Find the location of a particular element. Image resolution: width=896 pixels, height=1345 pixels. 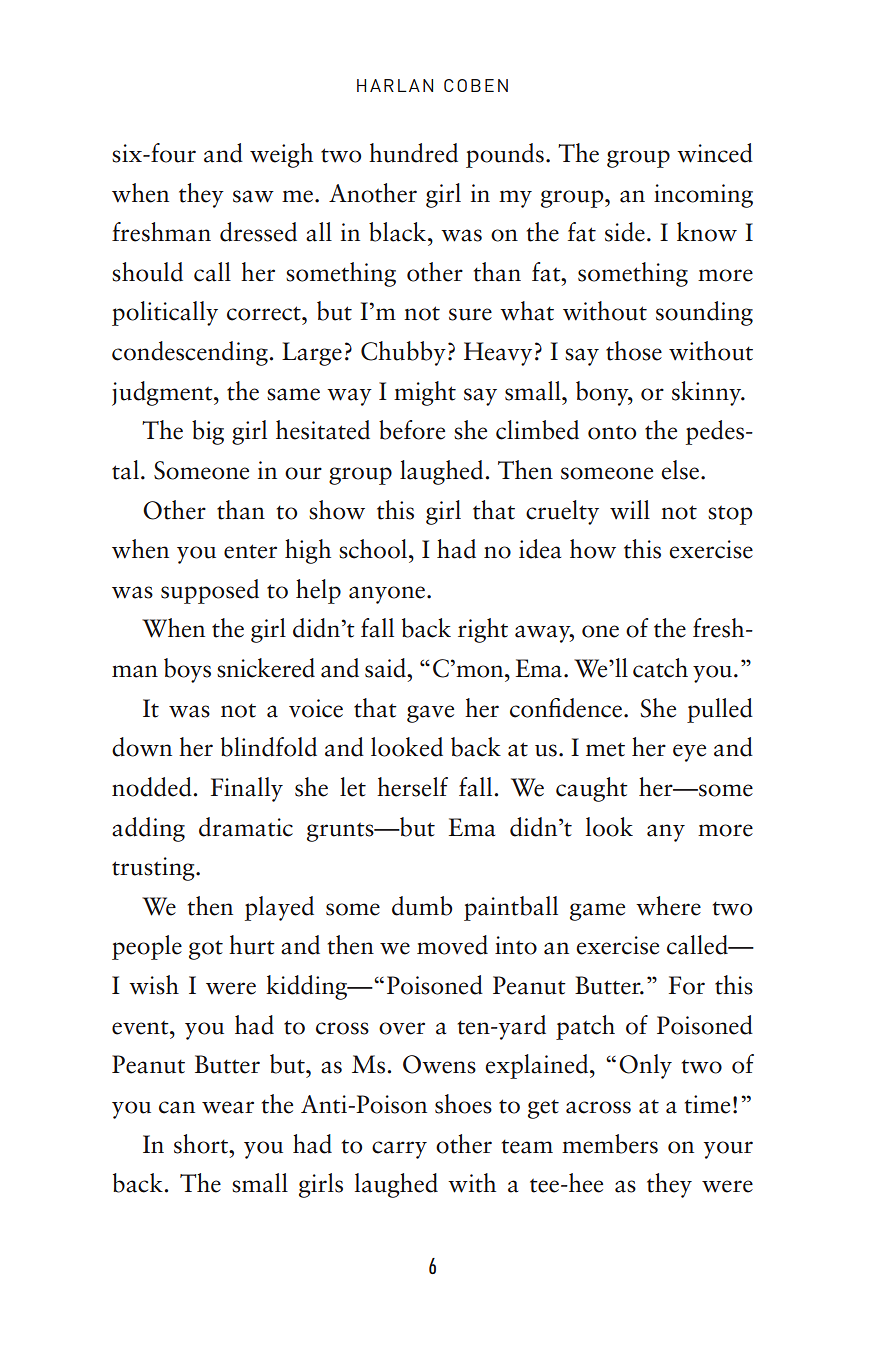

wear is located at coordinates (228, 1107).
